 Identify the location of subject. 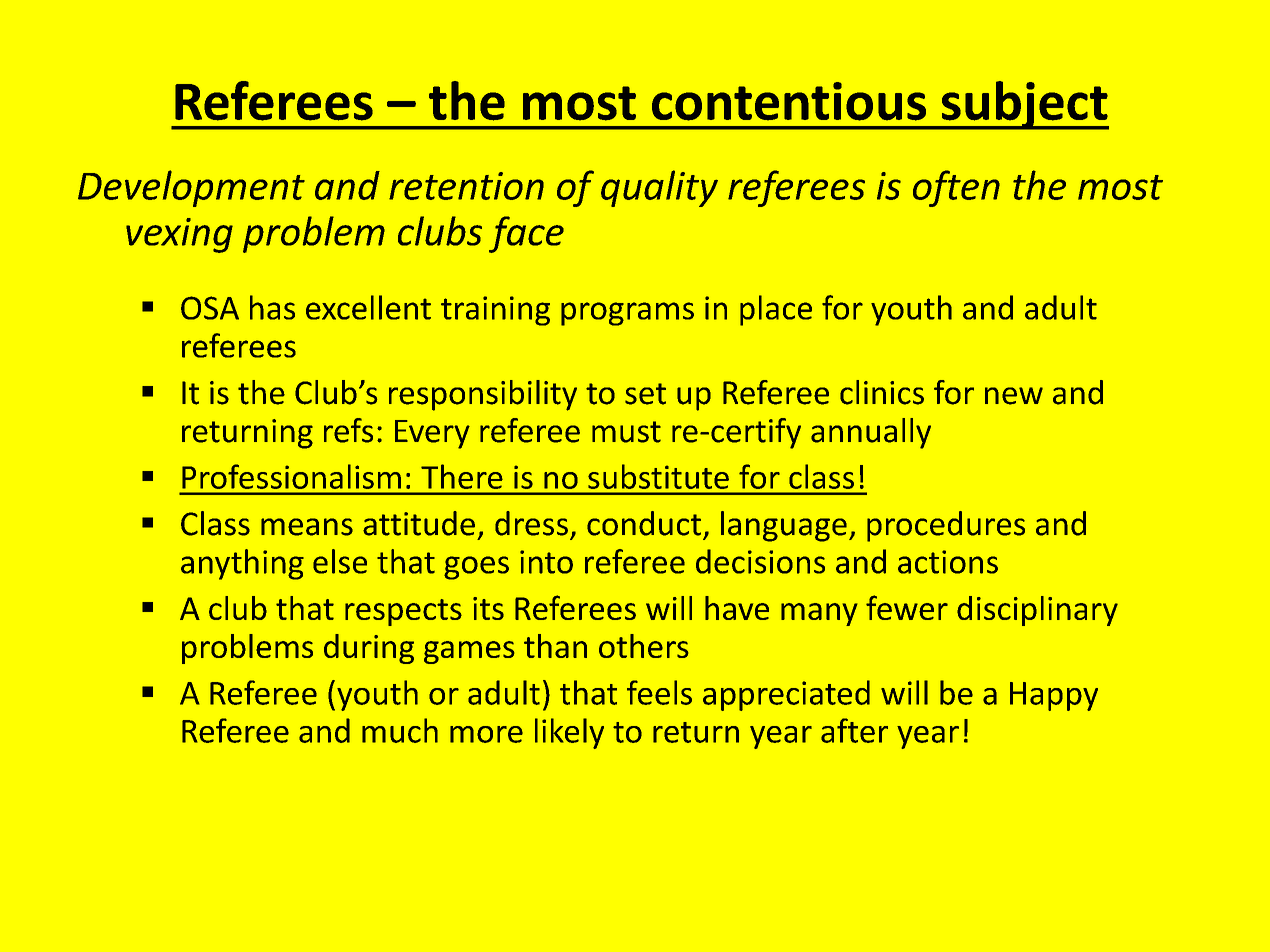
(1024, 105).
